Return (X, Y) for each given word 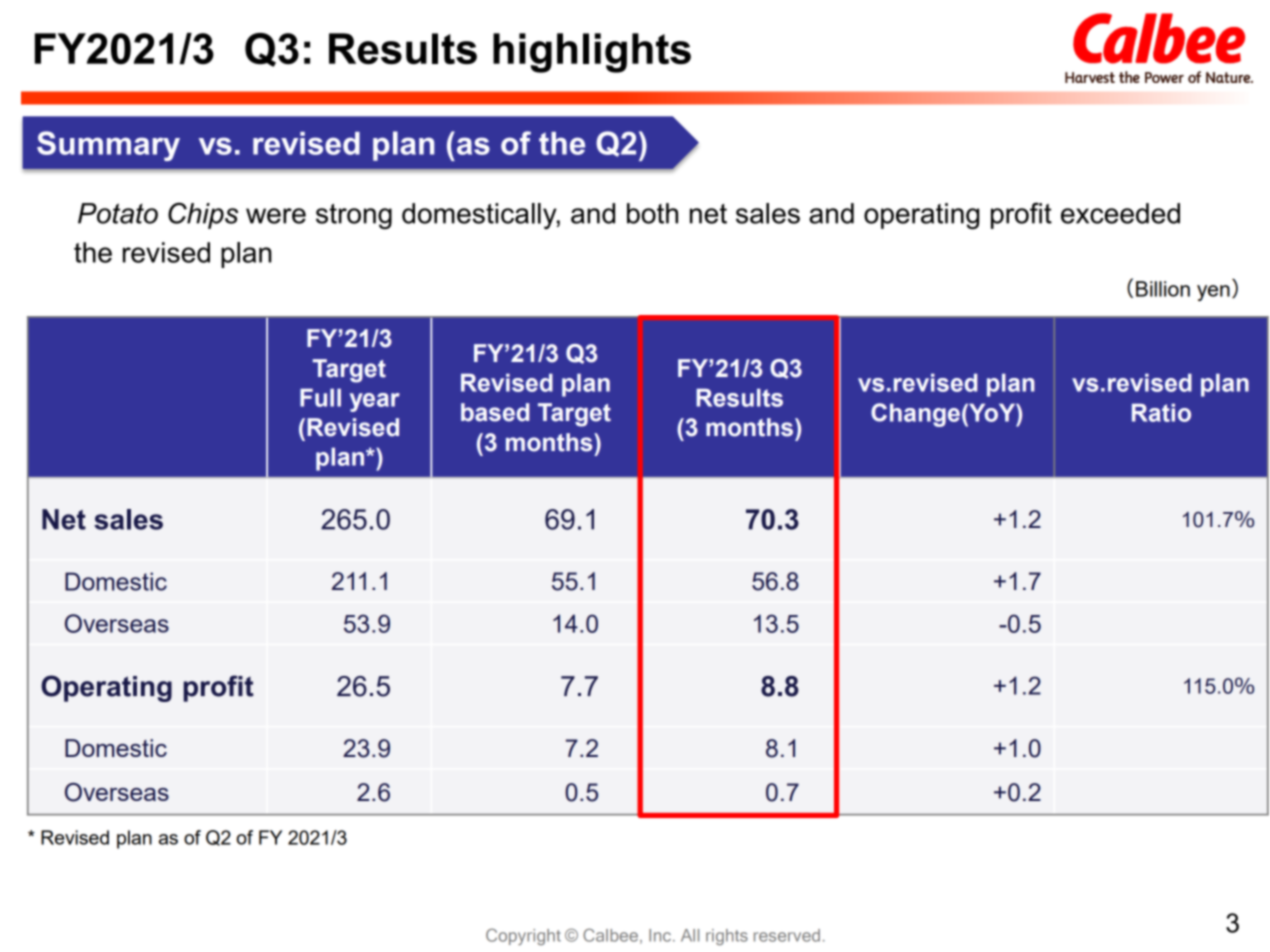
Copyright (523, 936)
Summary (108, 146)
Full (320, 397)
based (495, 412)
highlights (592, 53)
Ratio (1161, 412)
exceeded (1120, 213)
